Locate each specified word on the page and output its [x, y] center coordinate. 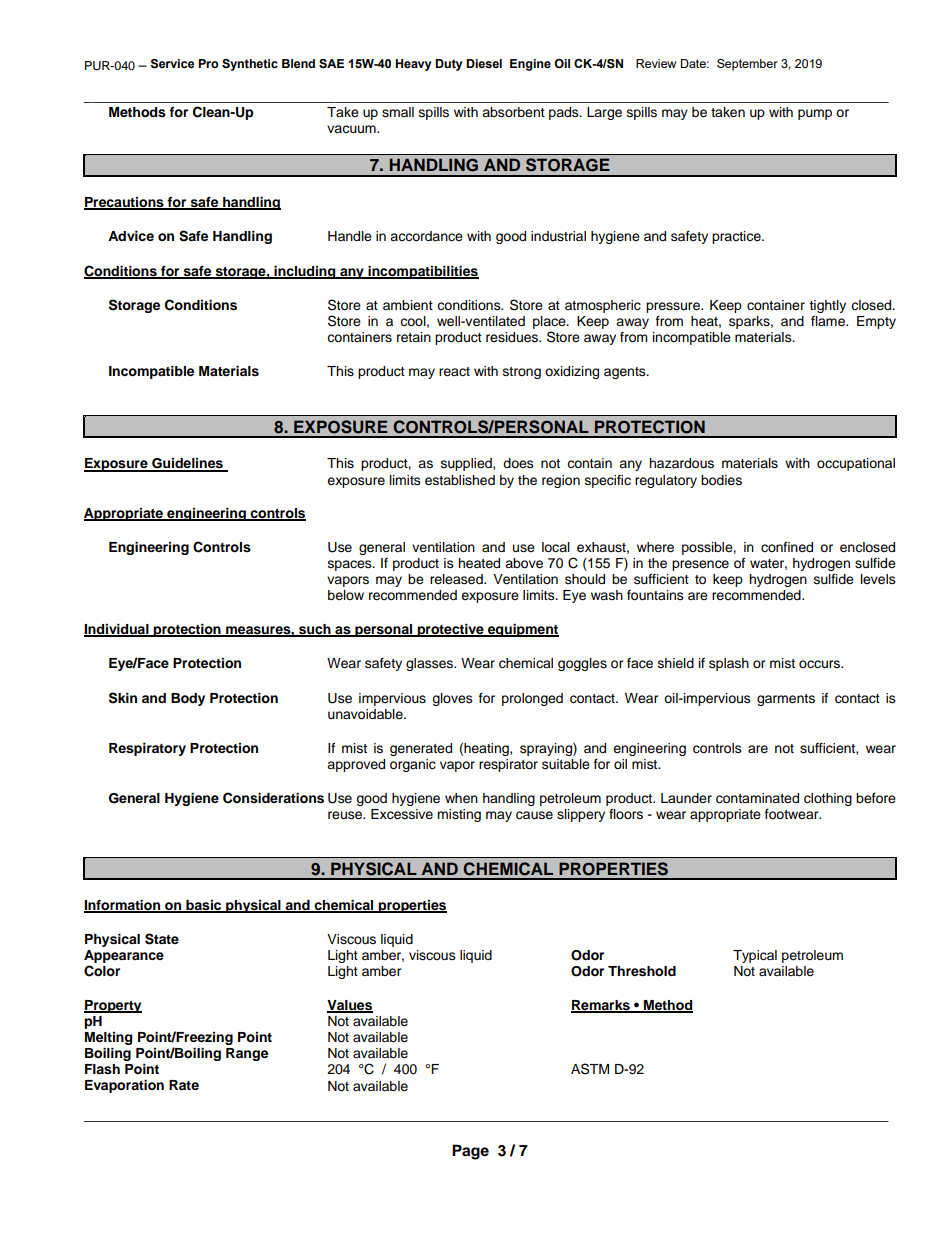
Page [470, 1152]
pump [815, 114]
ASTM [590, 1069]
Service [172, 64]
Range [247, 1054]
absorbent [513, 112]
